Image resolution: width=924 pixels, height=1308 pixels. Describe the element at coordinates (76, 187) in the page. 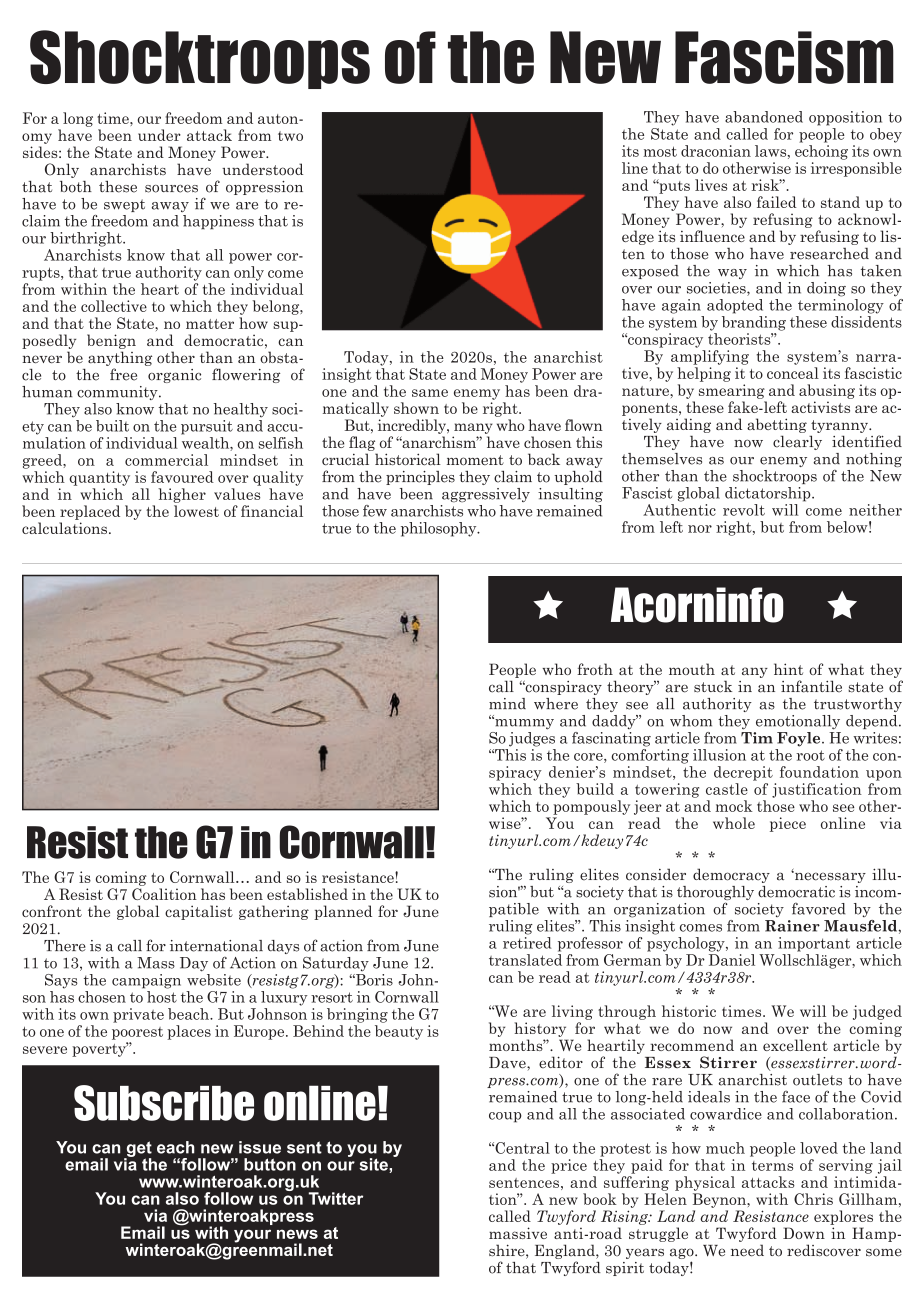

I see `both` at that location.
